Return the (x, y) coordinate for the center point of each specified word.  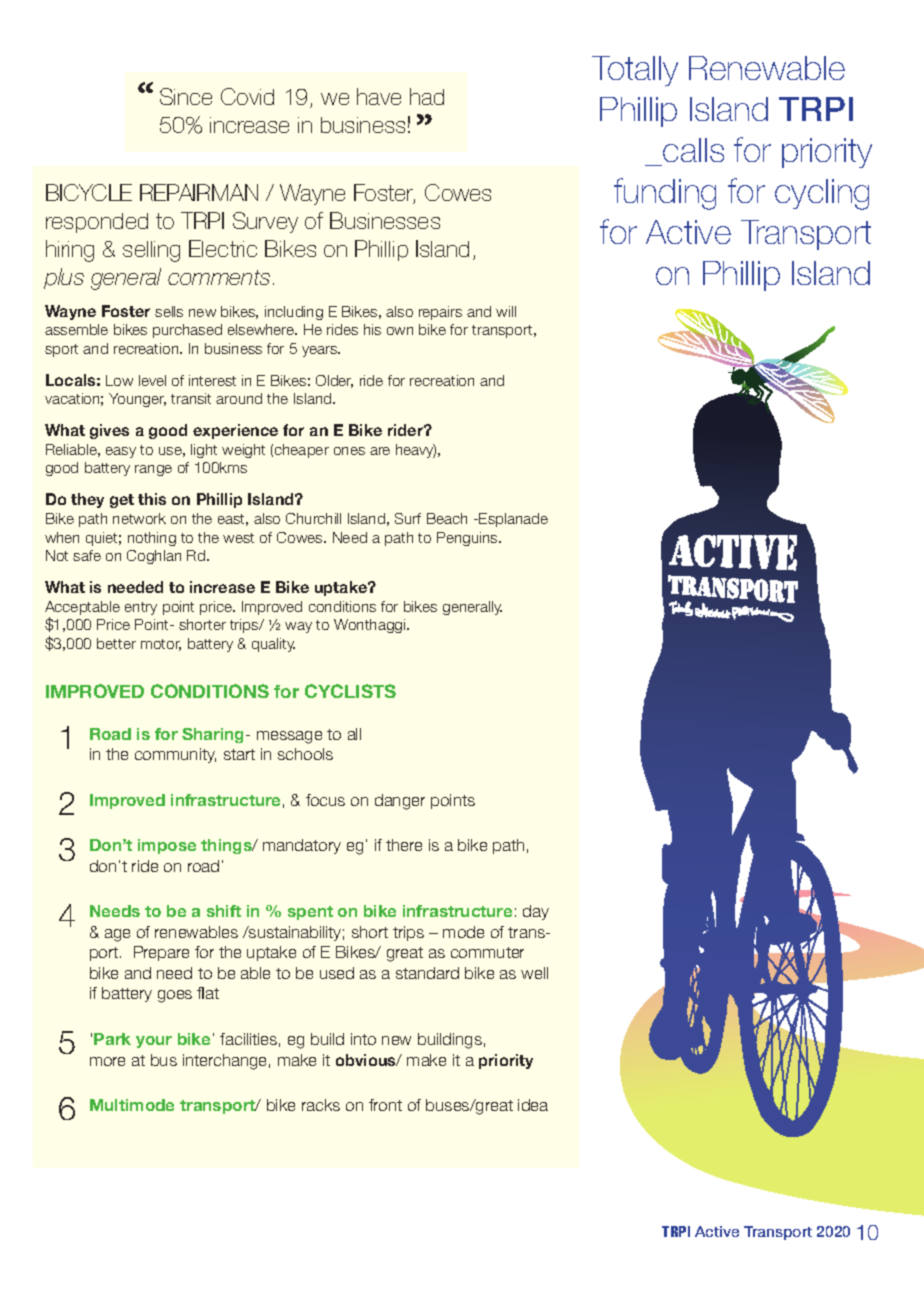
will (506, 311)
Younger (137, 400)
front (385, 1105)
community (175, 755)
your (154, 1042)
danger (400, 802)
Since (186, 96)
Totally (635, 71)
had (427, 96)
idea (533, 1105)
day (536, 912)
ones (349, 451)
